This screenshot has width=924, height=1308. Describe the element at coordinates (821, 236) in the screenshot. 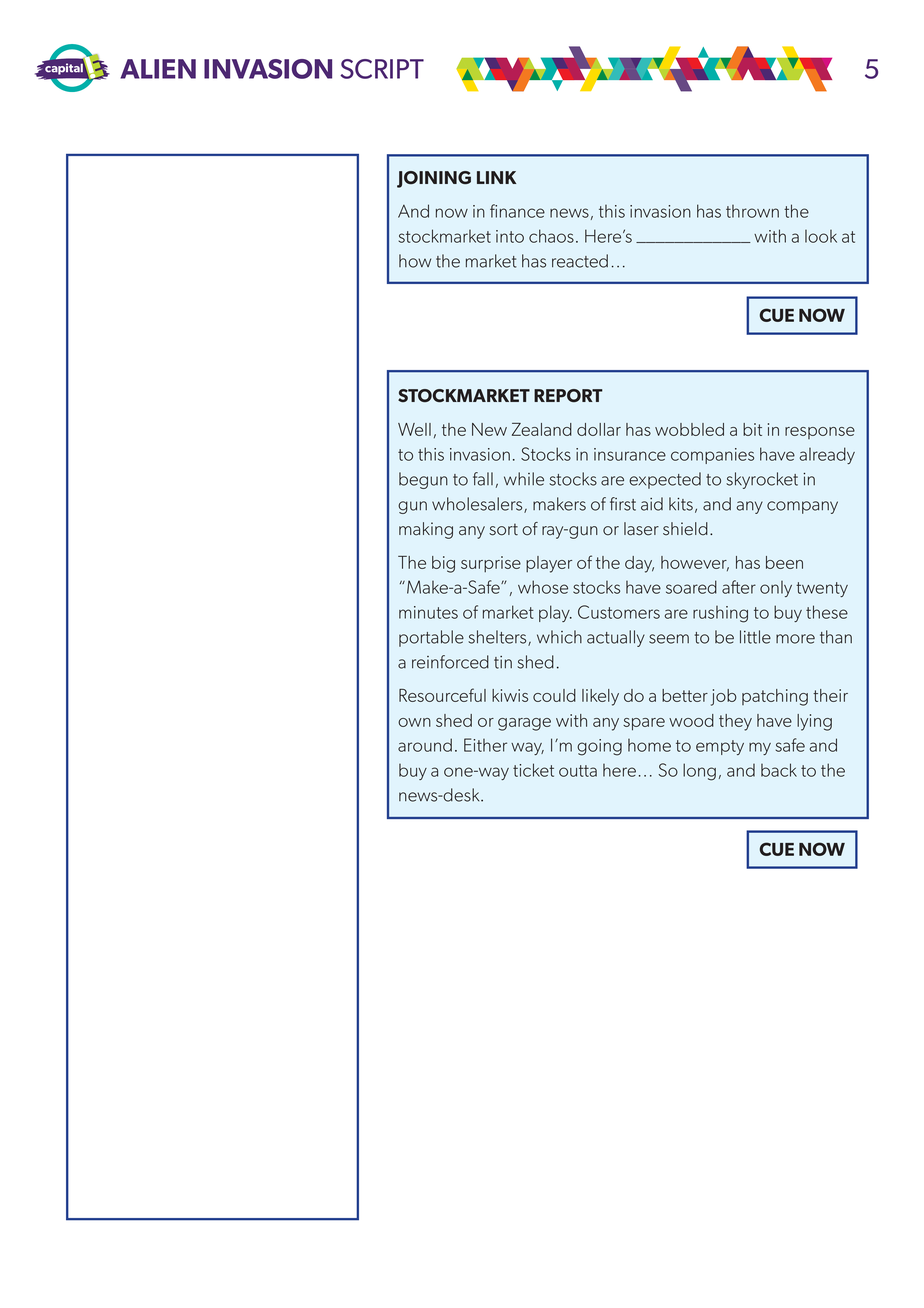

I see `look` at that location.
